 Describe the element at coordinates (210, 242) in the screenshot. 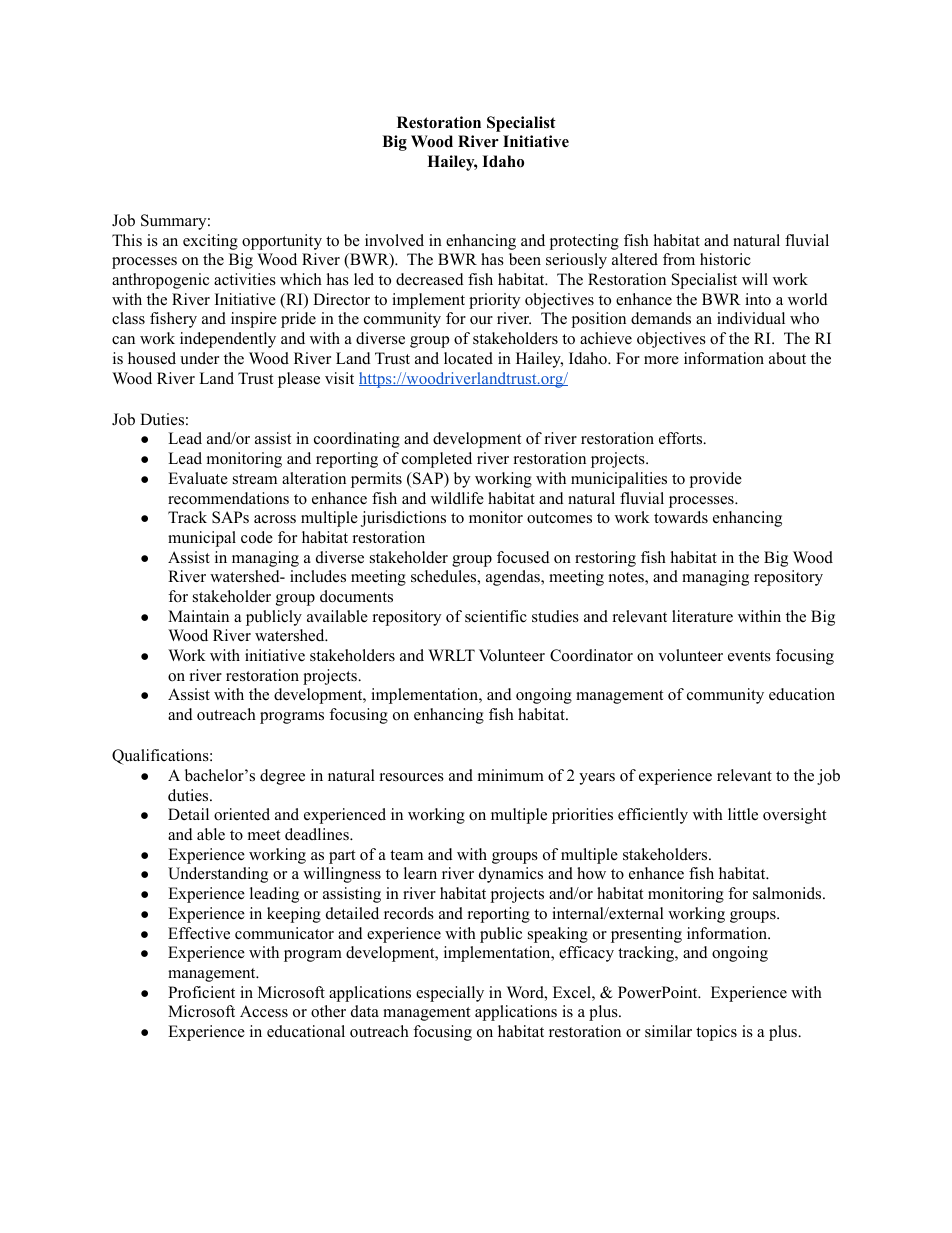

I see `exciting` at that location.
